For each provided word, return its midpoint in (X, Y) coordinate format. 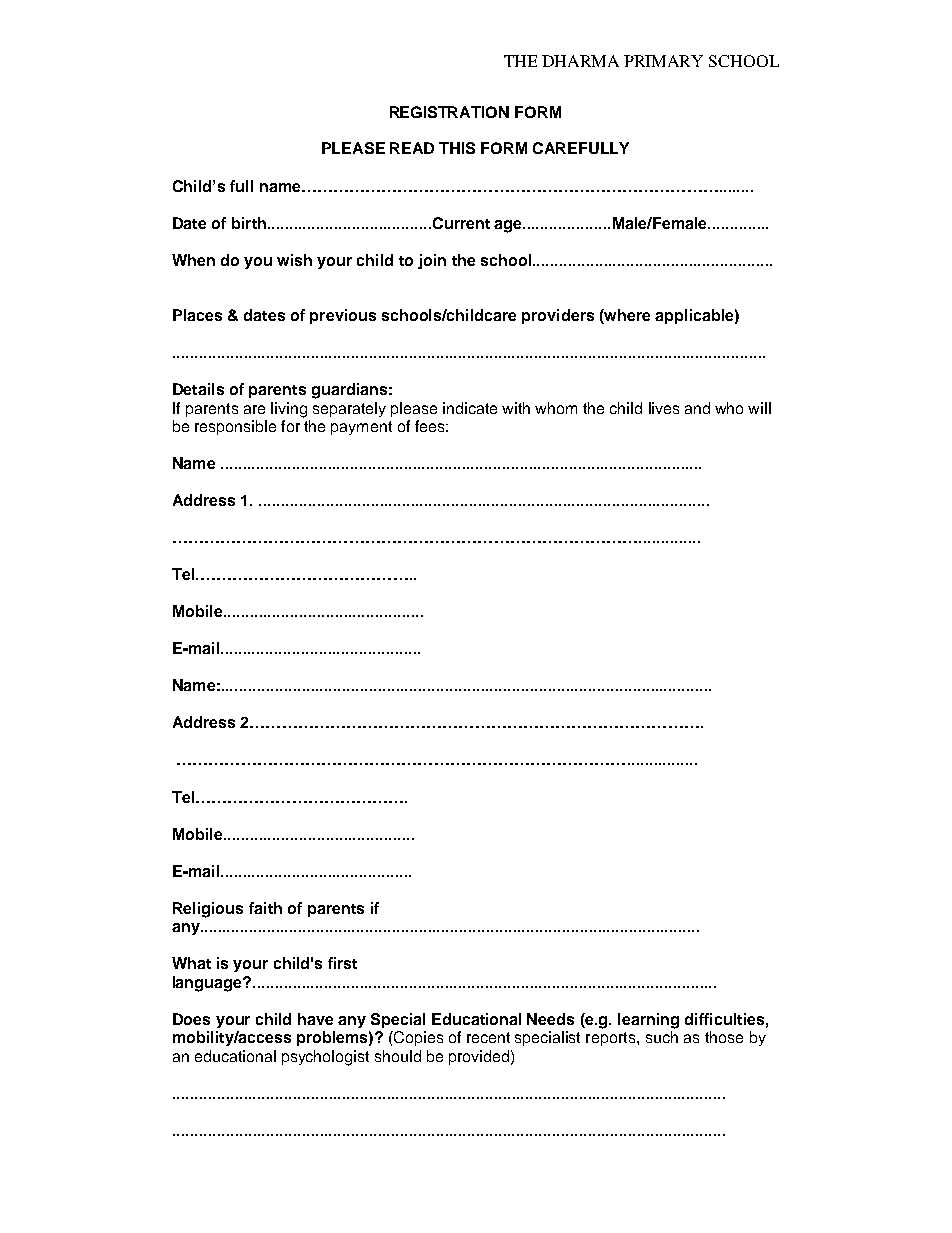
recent (488, 1037)
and (697, 408)
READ (412, 148)
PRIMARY (663, 61)
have (315, 1019)
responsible (235, 427)
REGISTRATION (449, 112)
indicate (470, 408)
